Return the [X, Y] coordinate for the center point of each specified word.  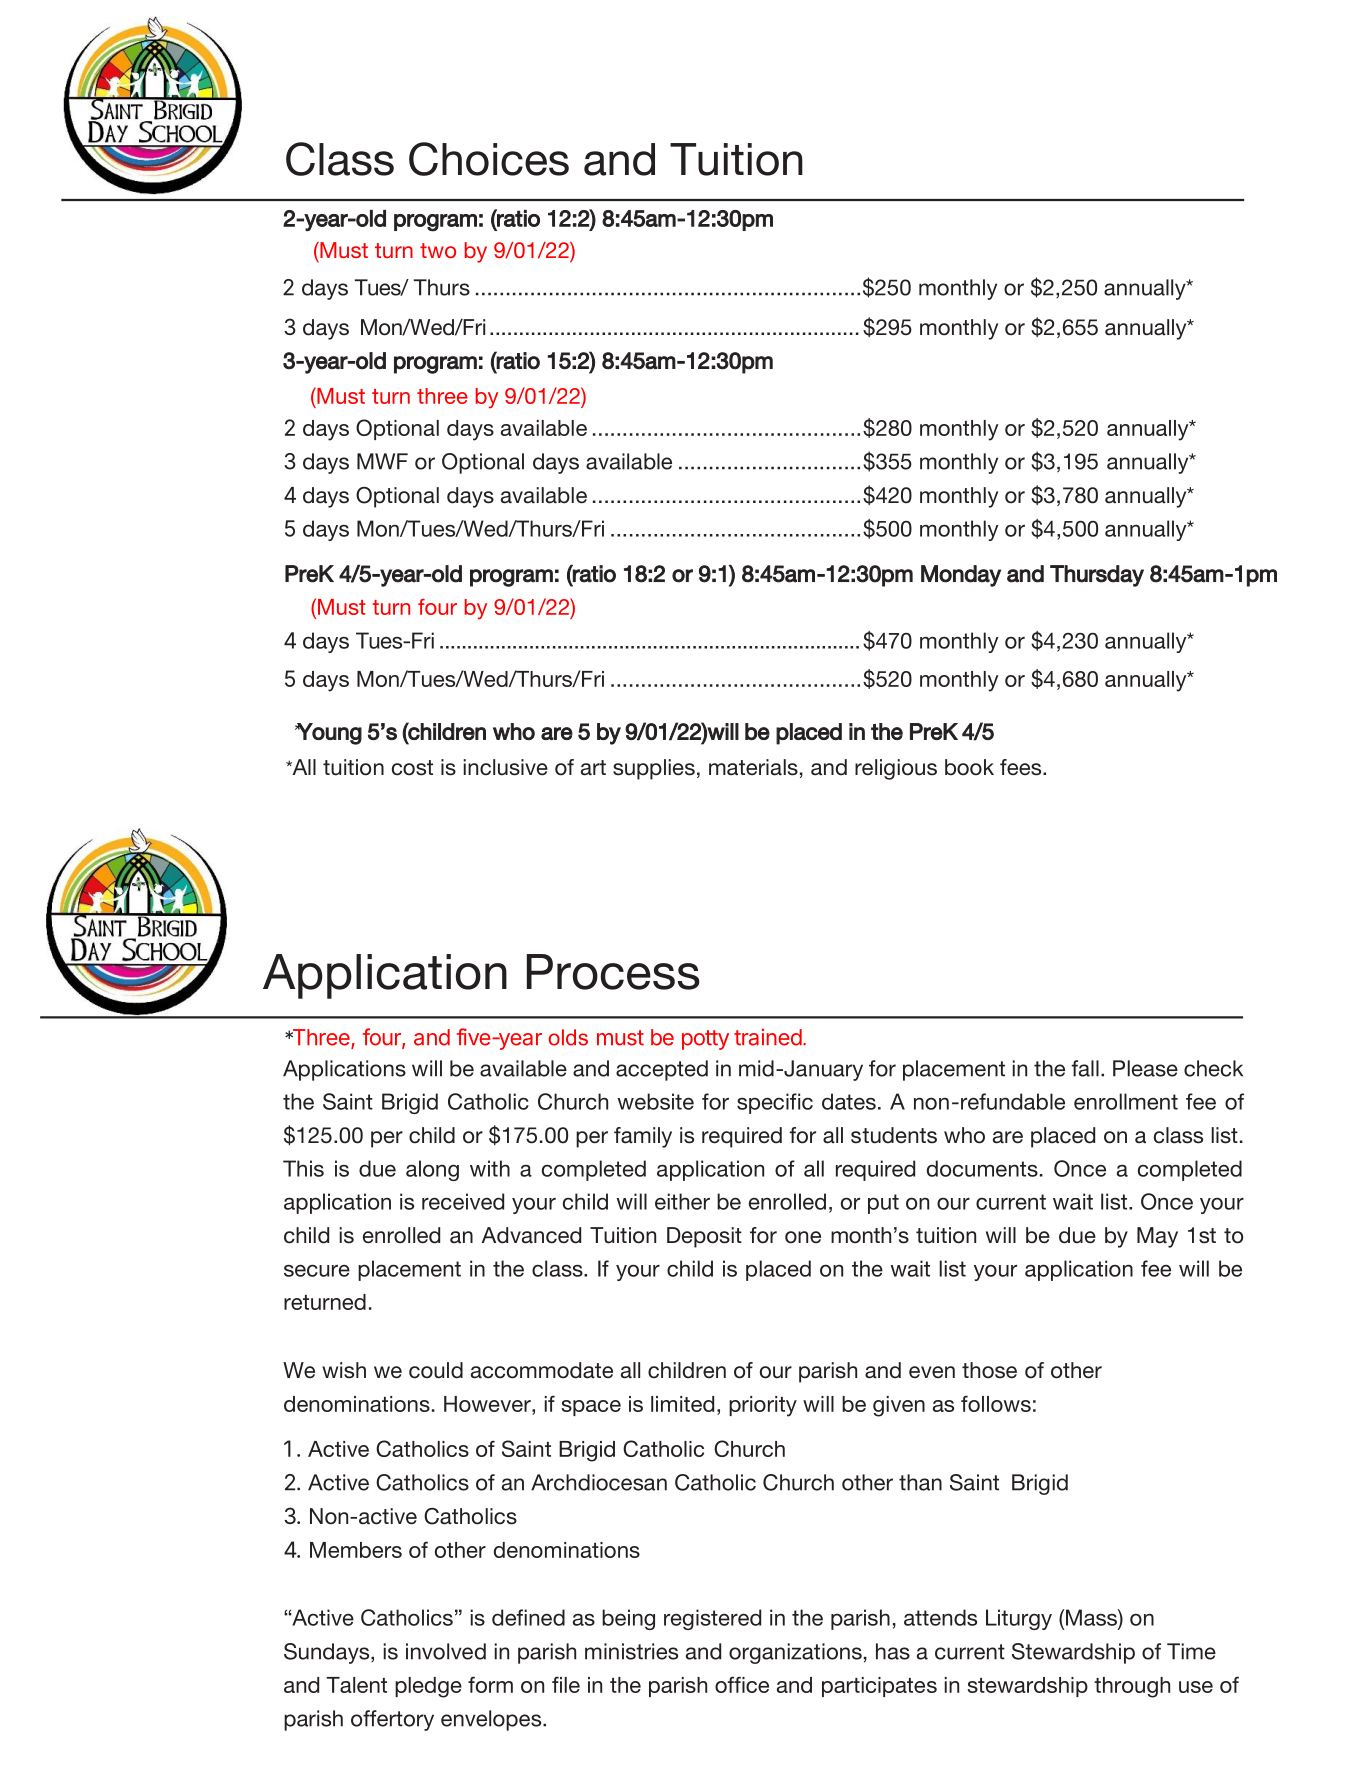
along [432, 1170]
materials [753, 767]
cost [412, 768]
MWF [382, 461]
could [436, 1370]
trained [768, 1037]
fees [1022, 767]
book [969, 767]
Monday [961, 576]
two [438, 250]
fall [1085, 1068]
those [989, 1370]
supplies [654, 769]
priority [763, 1406]
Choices [489, 159]
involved [446, 1651]
